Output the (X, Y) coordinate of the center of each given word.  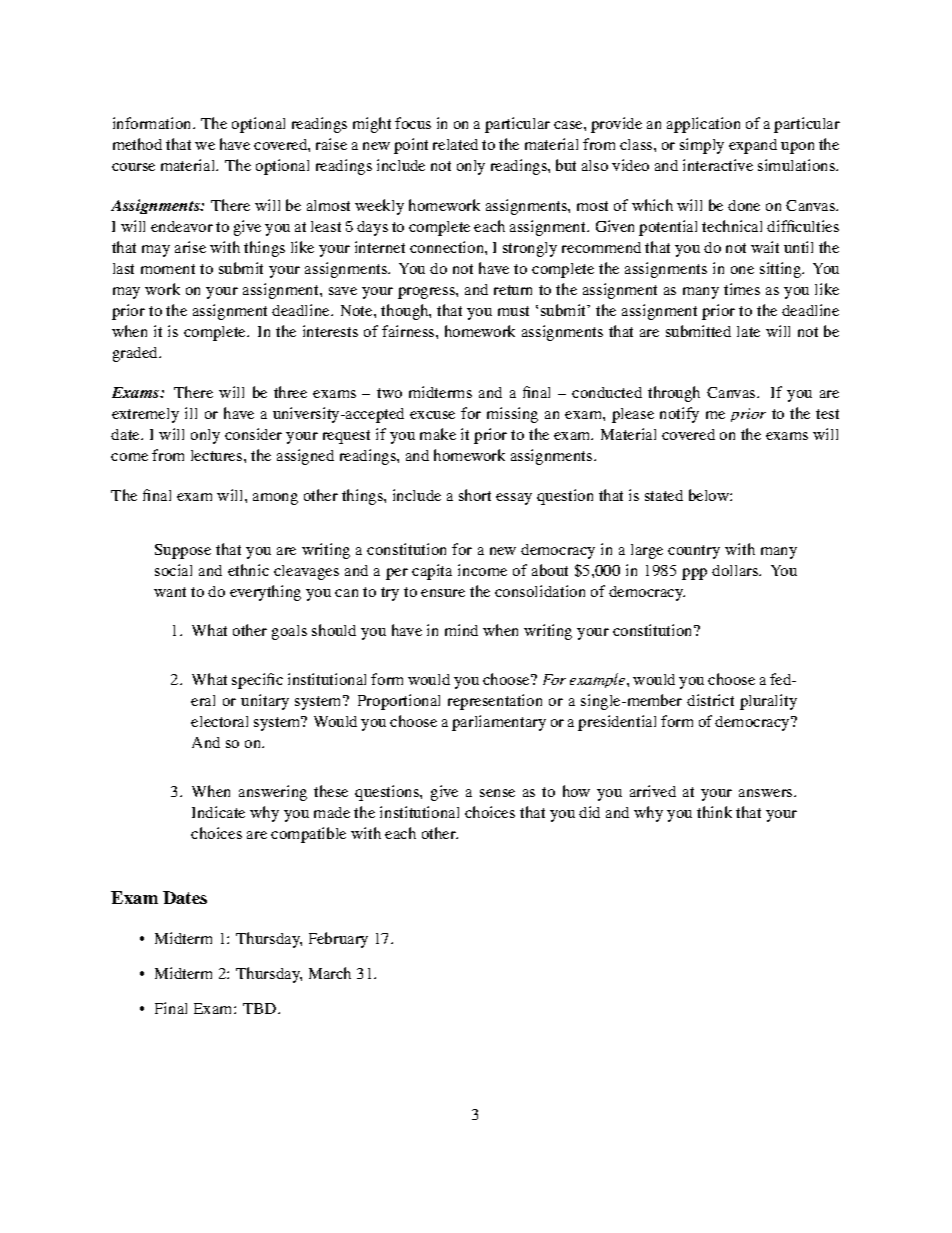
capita (432, 572)
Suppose (183, 551)
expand (753, 146)
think (714, 812)
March (330, 973)
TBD (261, 1008)
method (137, 144)
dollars (736, 570)
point (411, 146)
